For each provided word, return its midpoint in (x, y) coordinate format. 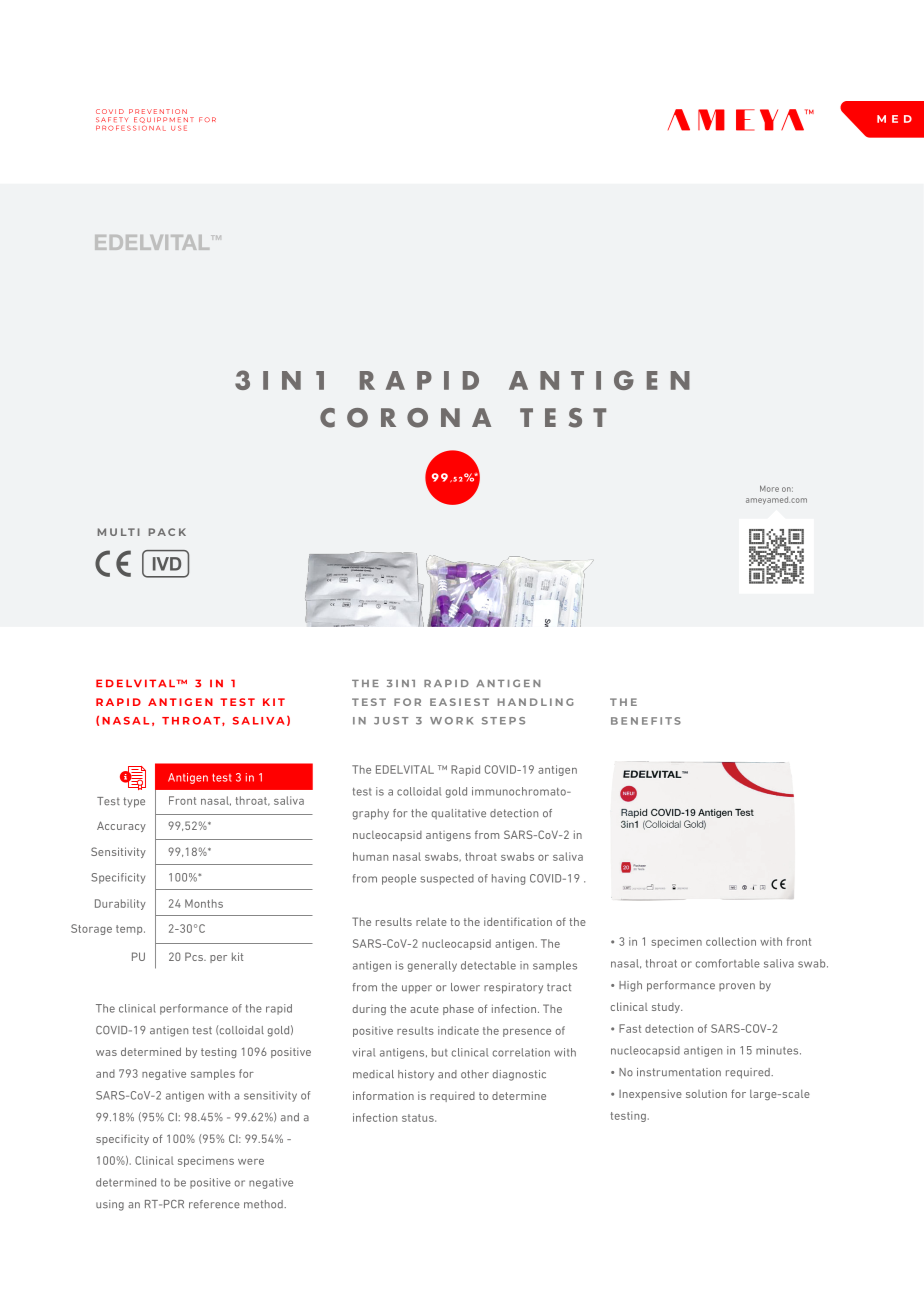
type (134, 802)
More (769, 488)
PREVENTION (158, 111)
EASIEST (459, 702)
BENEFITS (646, 721)
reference (214, 1204)
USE (179, 128)
